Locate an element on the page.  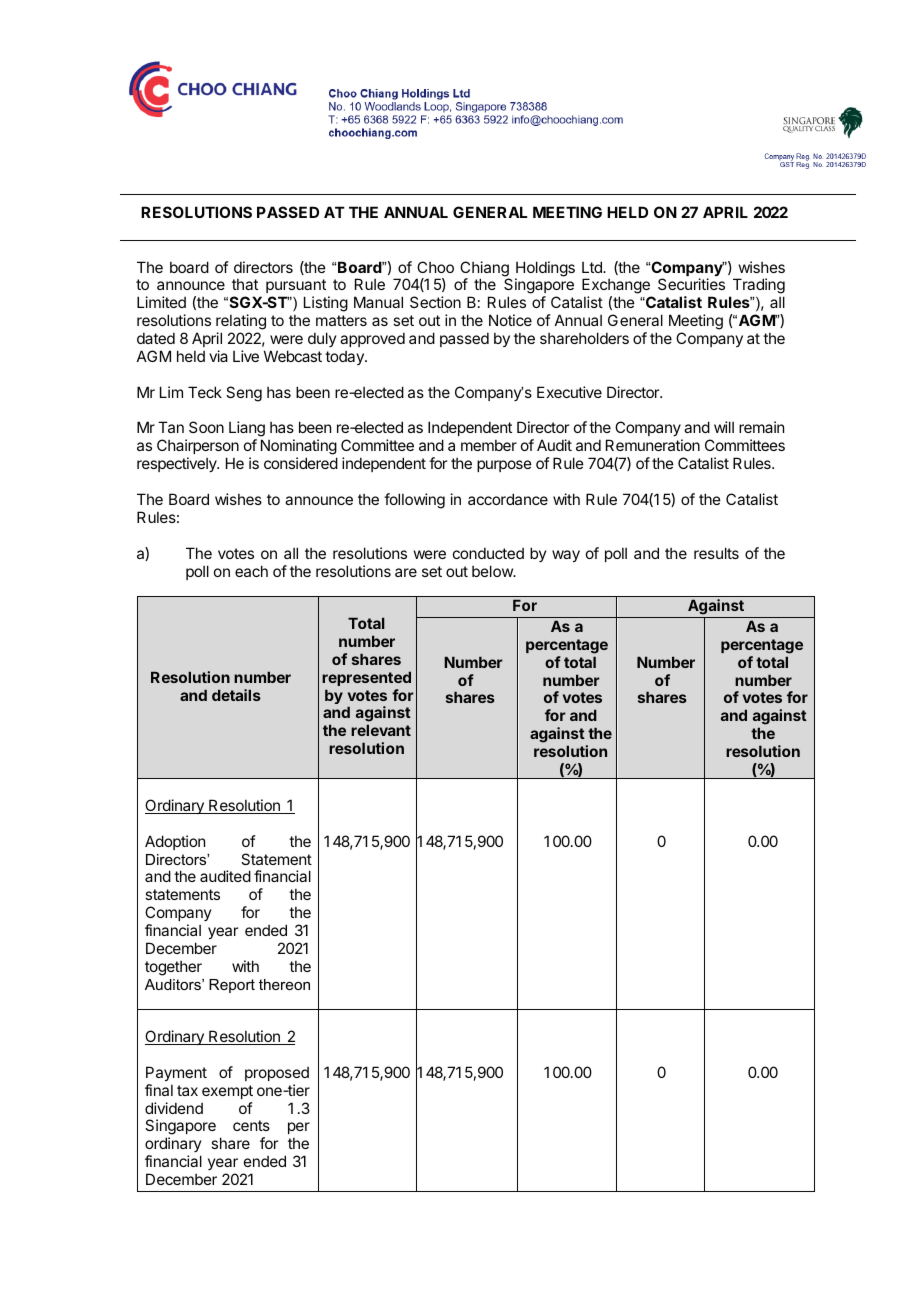
Section is located at coordinates (435, 302).
